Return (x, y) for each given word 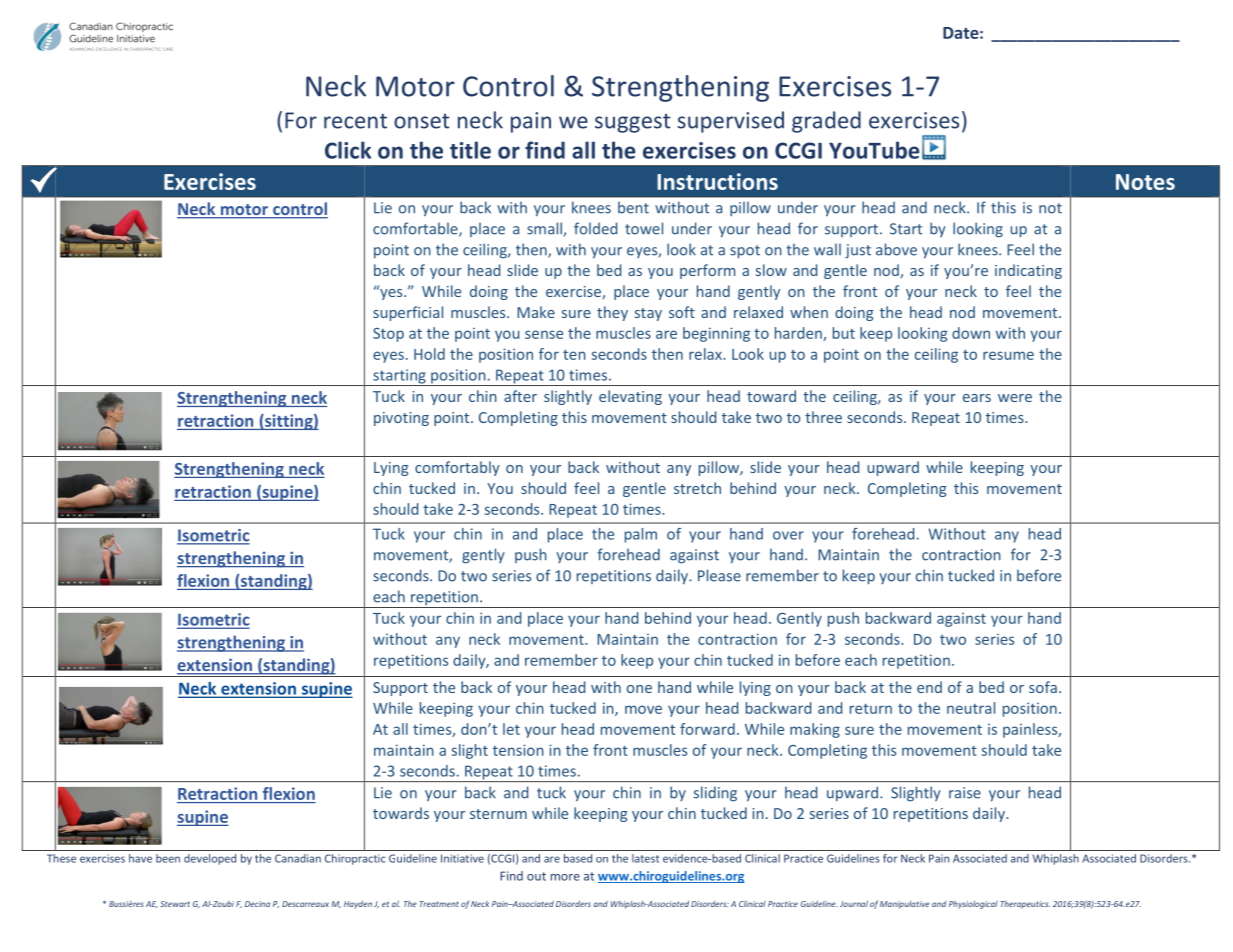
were (1015, 398)
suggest (632, 123)
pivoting (401, 419)
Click (348, 150)
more (565, 877)
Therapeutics (1025, 905)
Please (719, 575)
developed (210, 859)
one (639, 689)
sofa (1043, 687)
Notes (1145, 182)
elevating (630, 397)
